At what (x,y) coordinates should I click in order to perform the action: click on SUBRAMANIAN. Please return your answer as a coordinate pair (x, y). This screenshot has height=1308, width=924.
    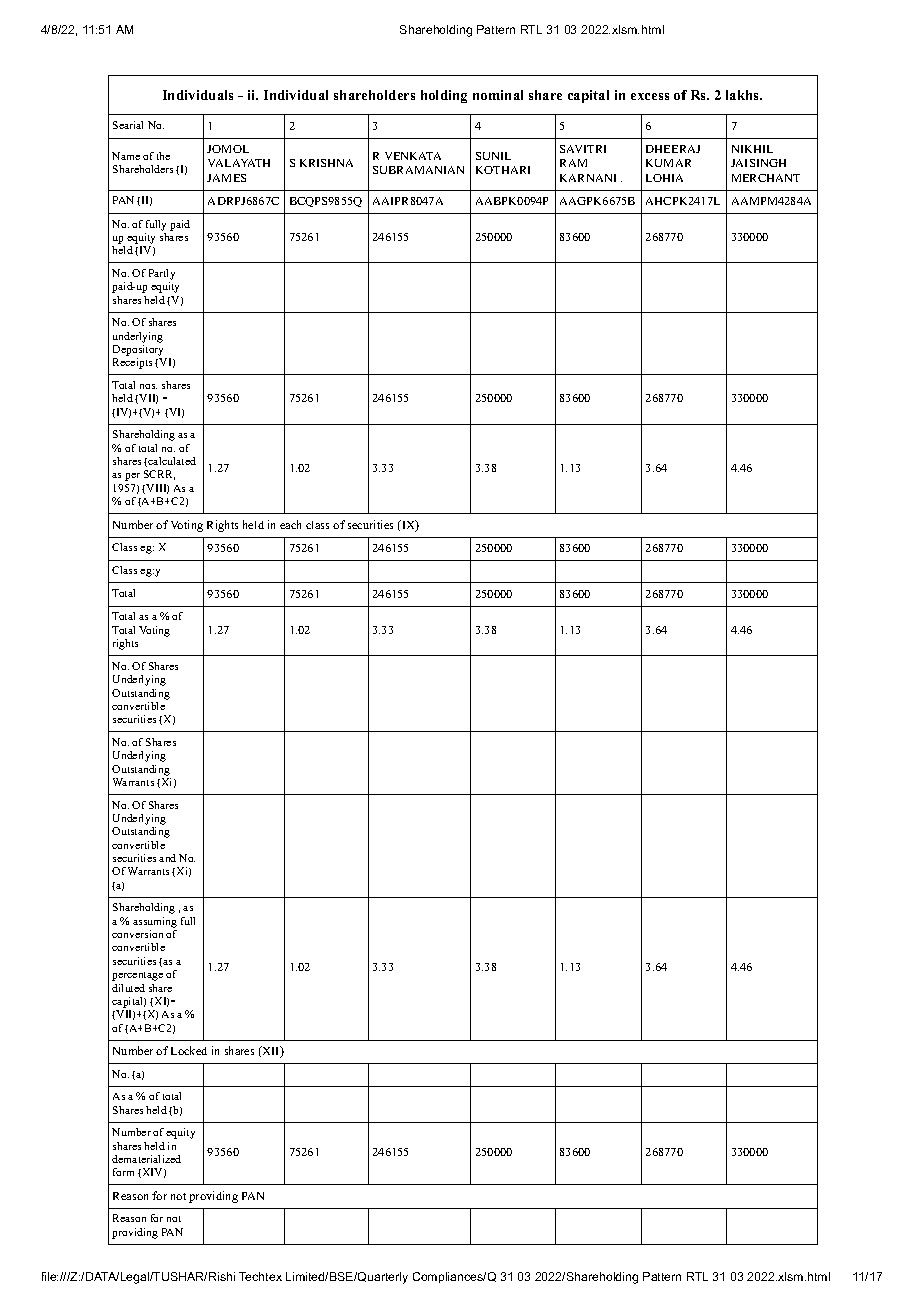
    Looking at the image, I should click on (418, 170).
